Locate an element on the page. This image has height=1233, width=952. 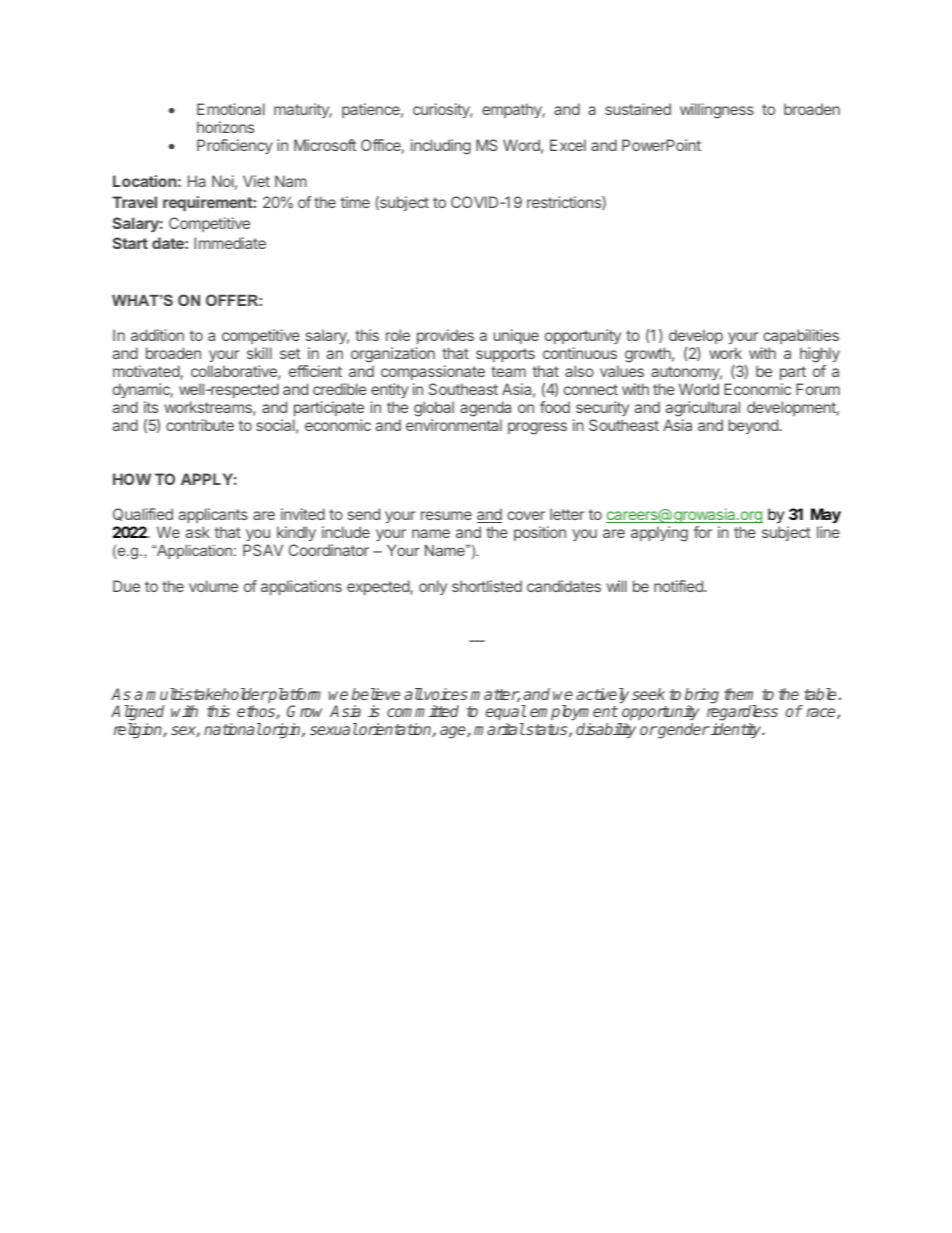
sustained is located at coordinates (638, 109).
